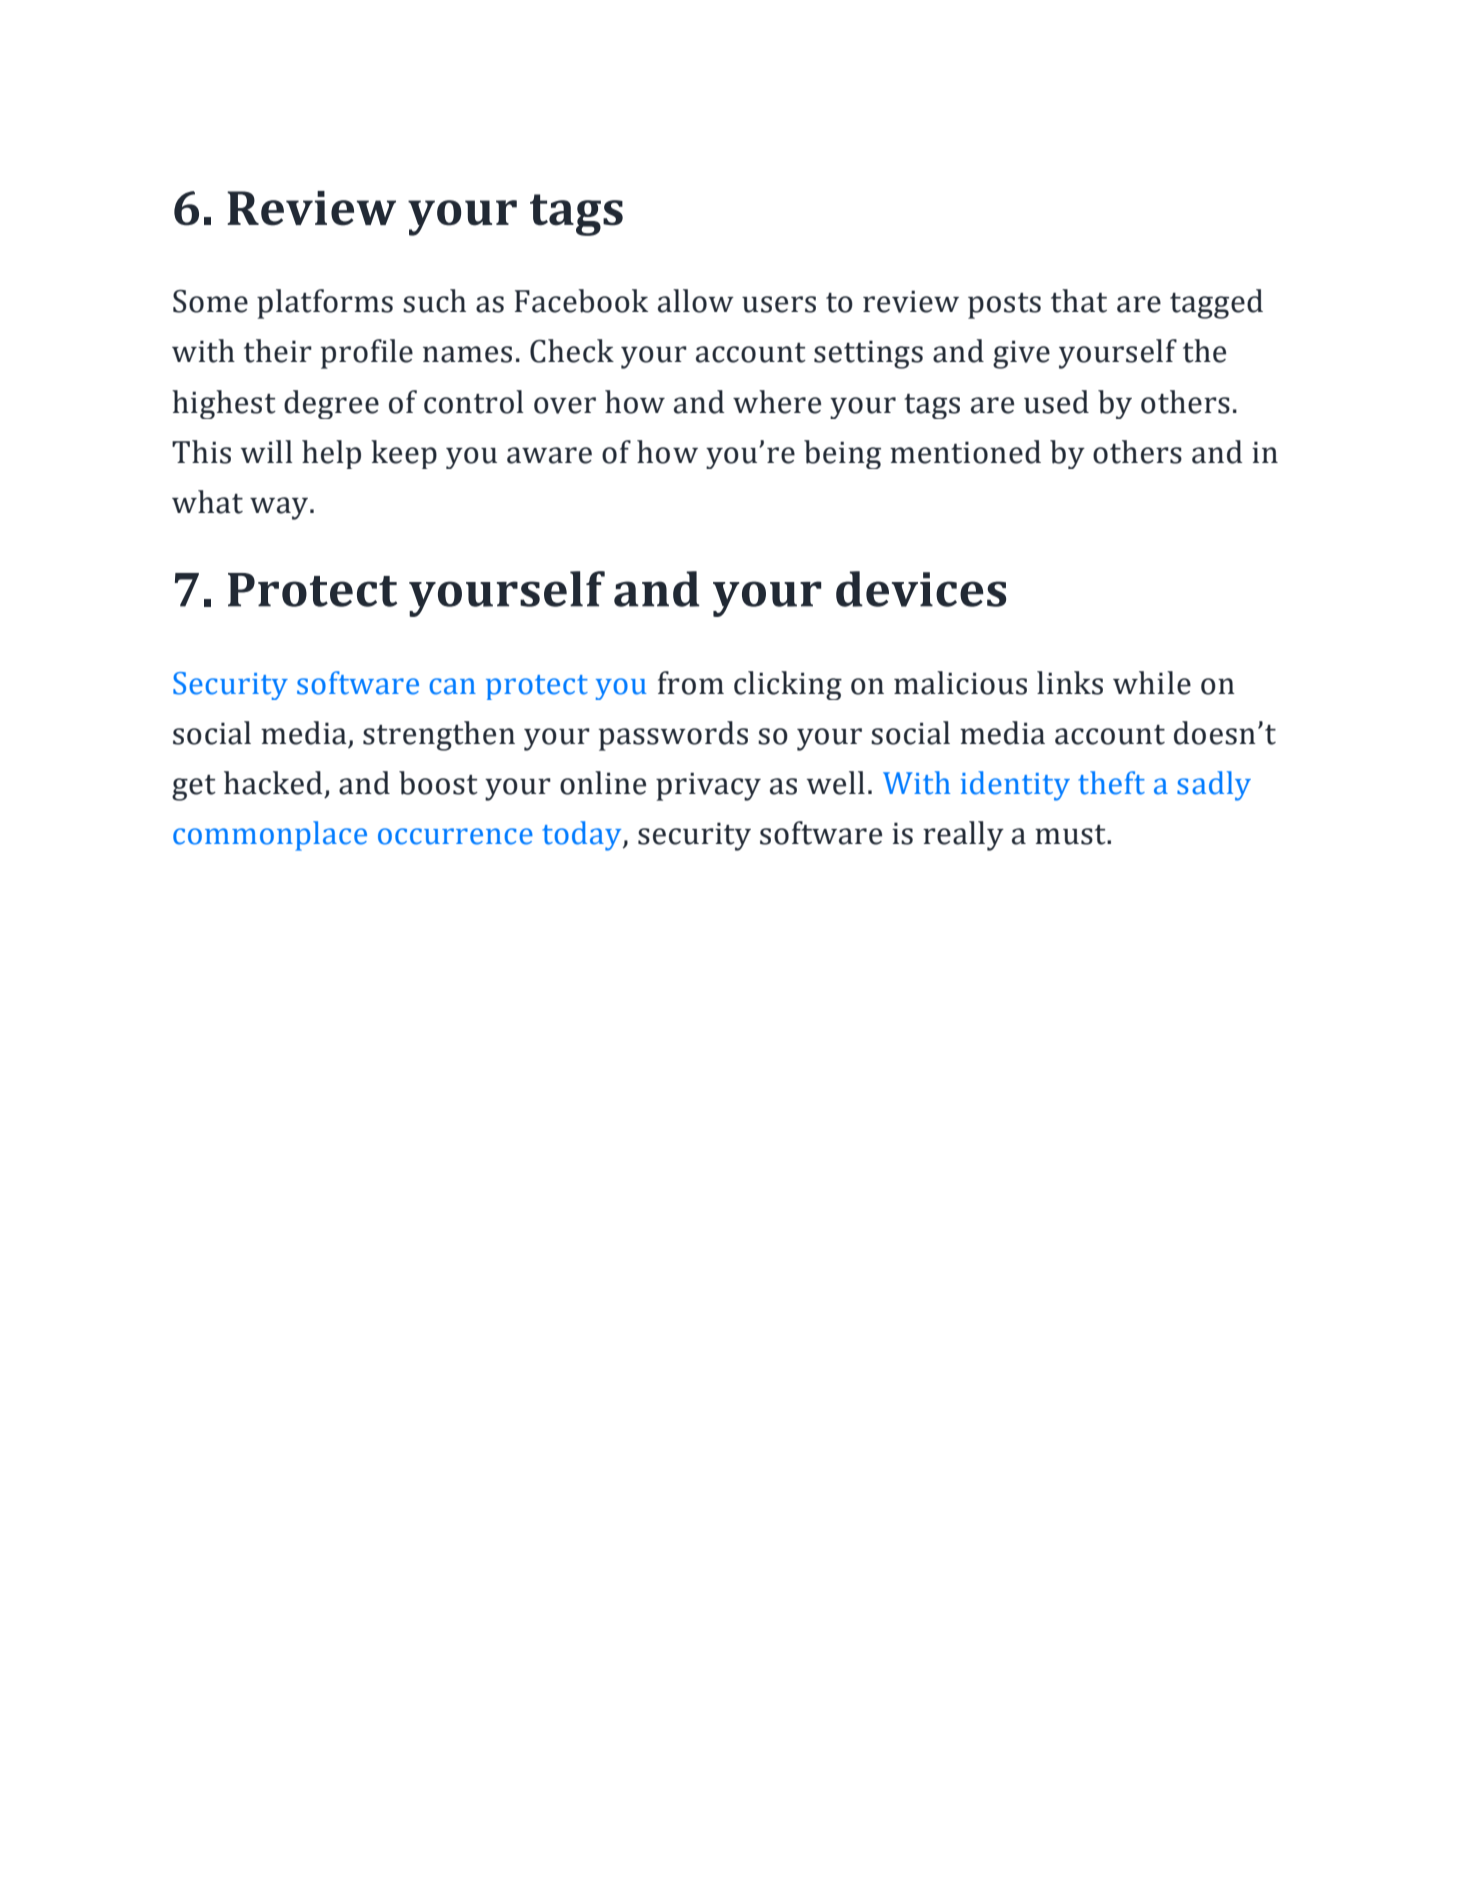 The width and height of the document is (1459, 1888). What do you see at coordinates (1071, 835) in the document?
I see `must` at bounding box center [1071, 835].
